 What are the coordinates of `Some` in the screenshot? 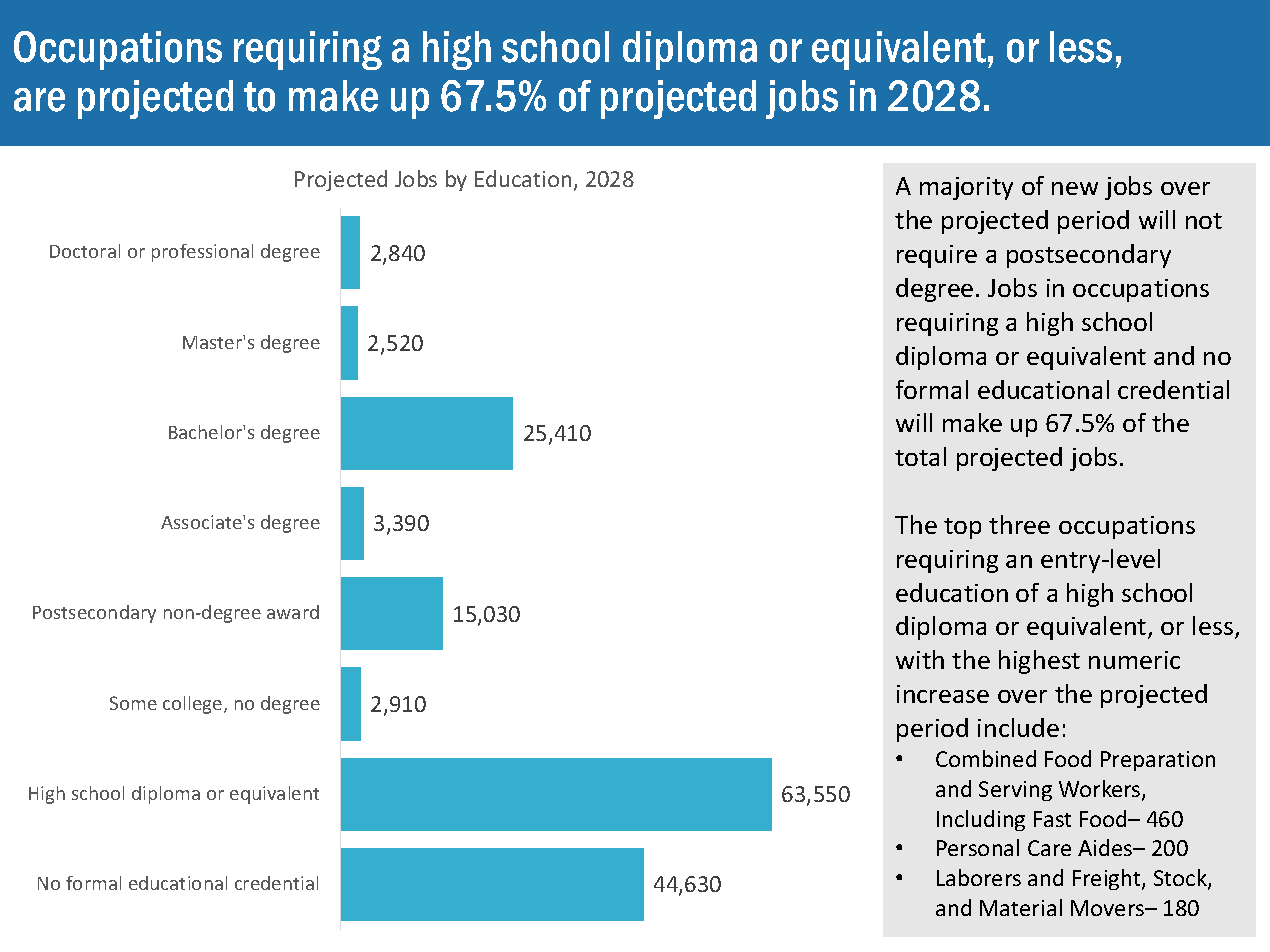 It's located at (133, 703).
